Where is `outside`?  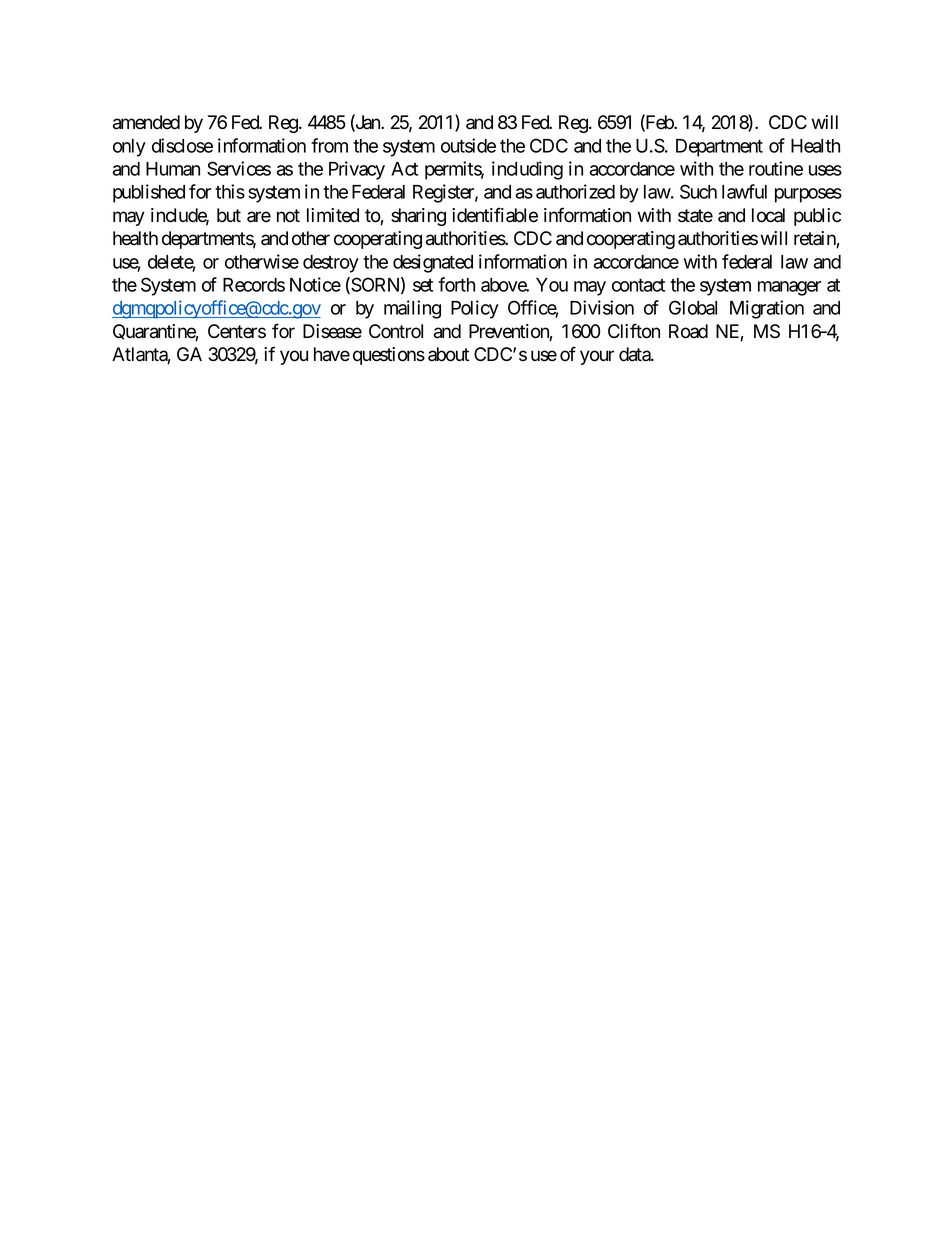 outside is located at coordinates (468, 145).
